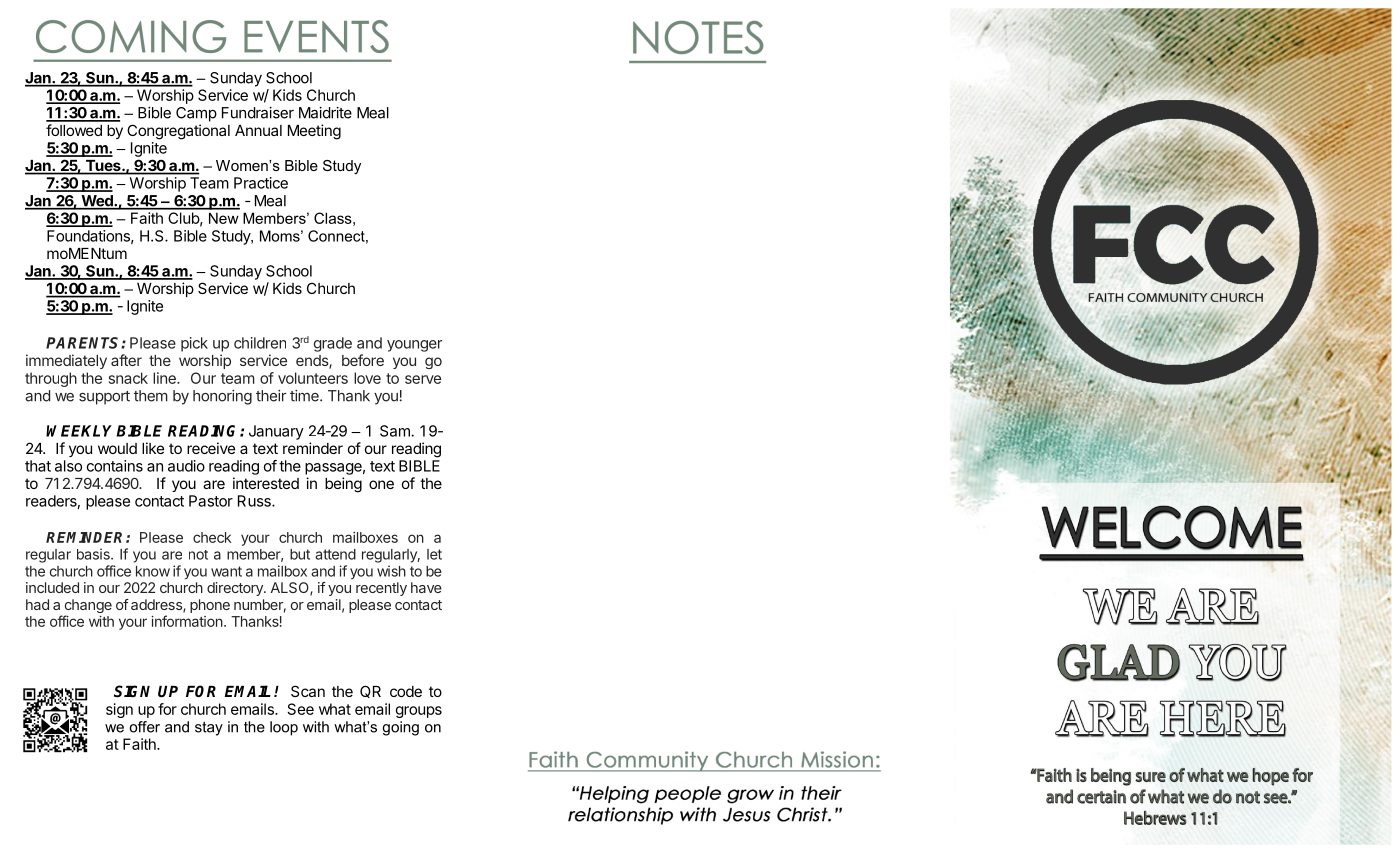 Image resolution: width=1400 pixels, height=850 pixels. Describe the element at coordinates (260, 343) in the screenshot. I see `children` at that location.
